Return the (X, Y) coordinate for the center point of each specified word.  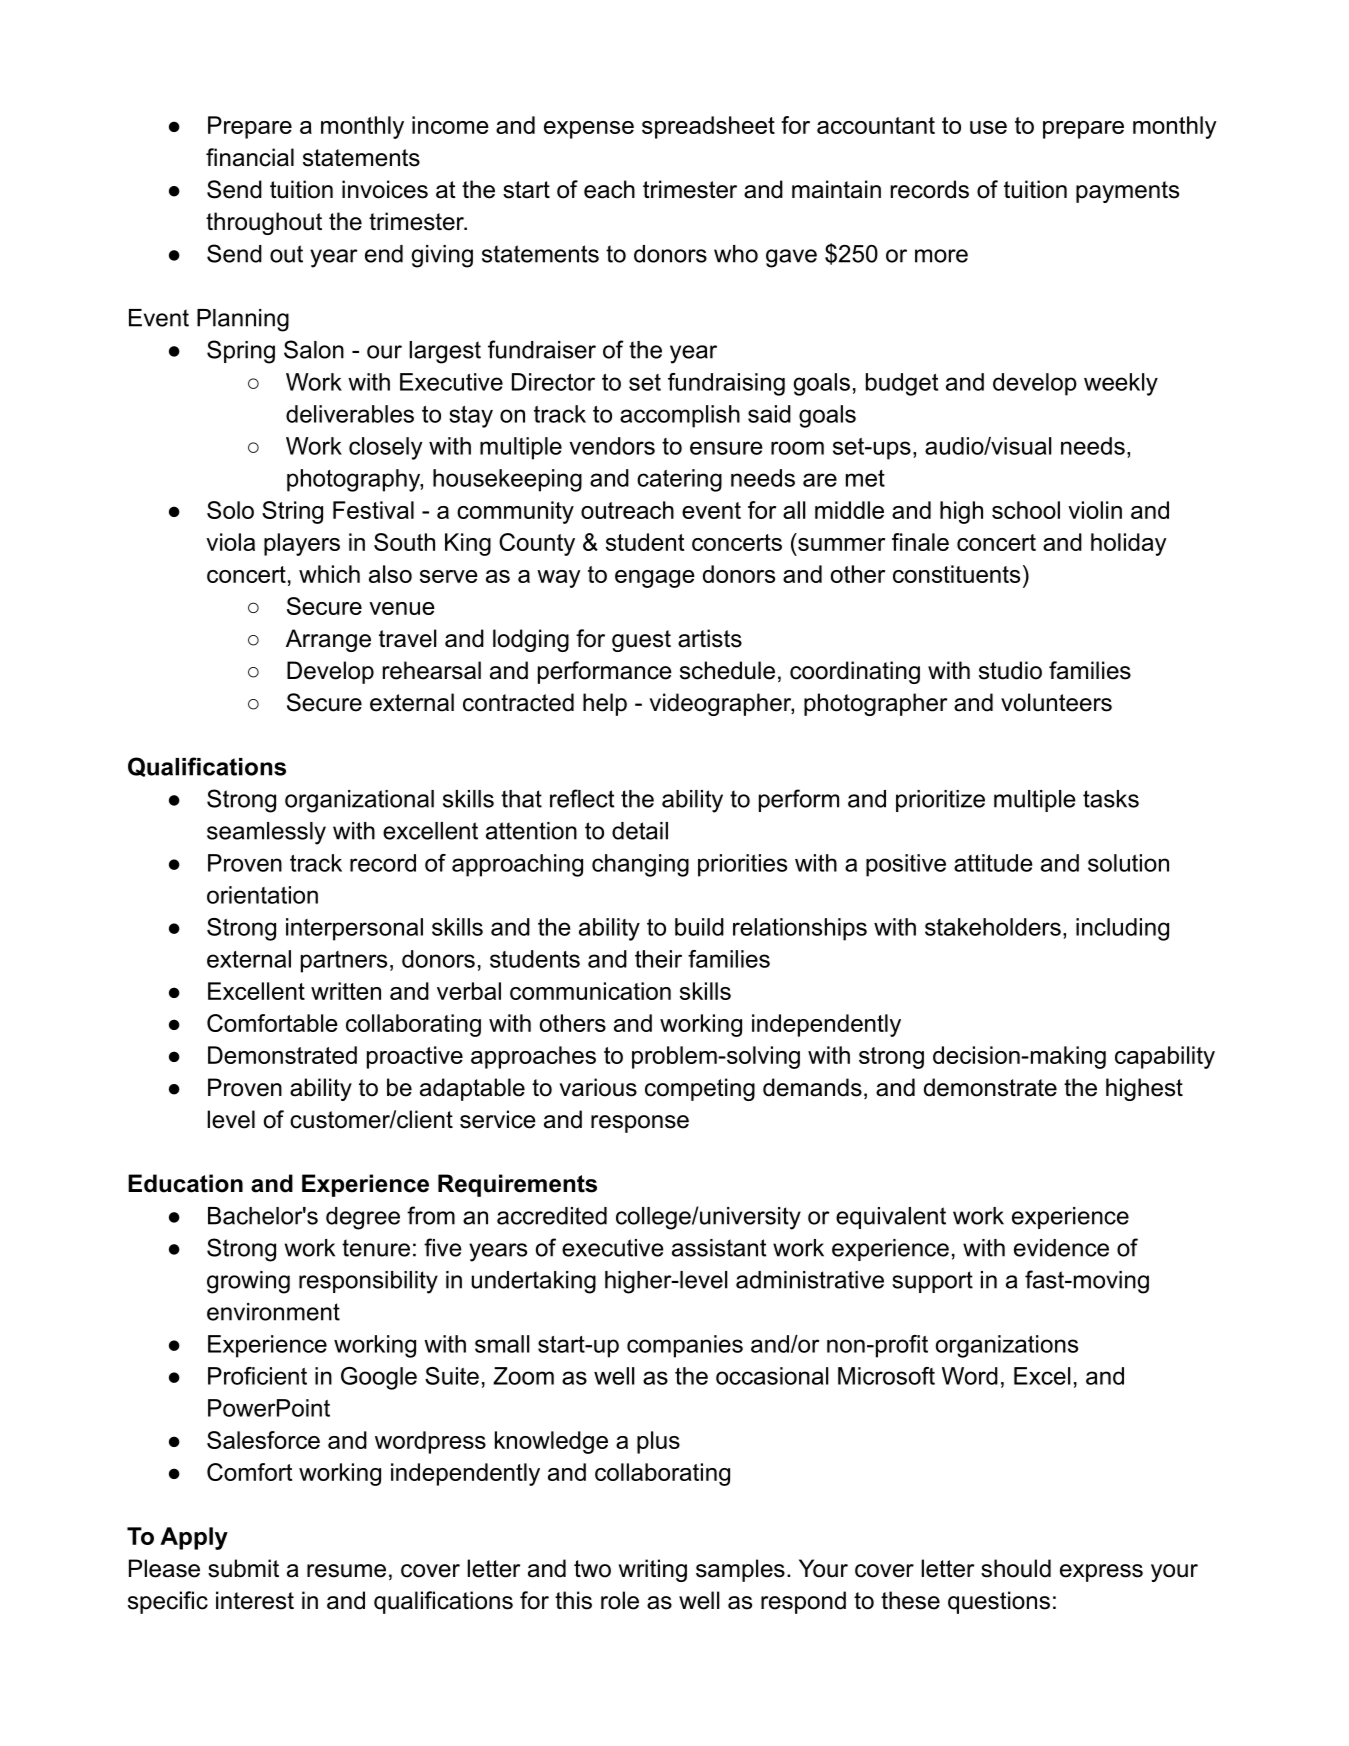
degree (363, 1218)
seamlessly (266, 833)
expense (589, 130)
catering (679, 480)
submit (243, 1568)
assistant (719, 1248)
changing (640, 865)
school (1026, 510)
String (292, 512)
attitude (993, 863)
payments (1127, 192)
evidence (1061, 1248)
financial (250, 157)
